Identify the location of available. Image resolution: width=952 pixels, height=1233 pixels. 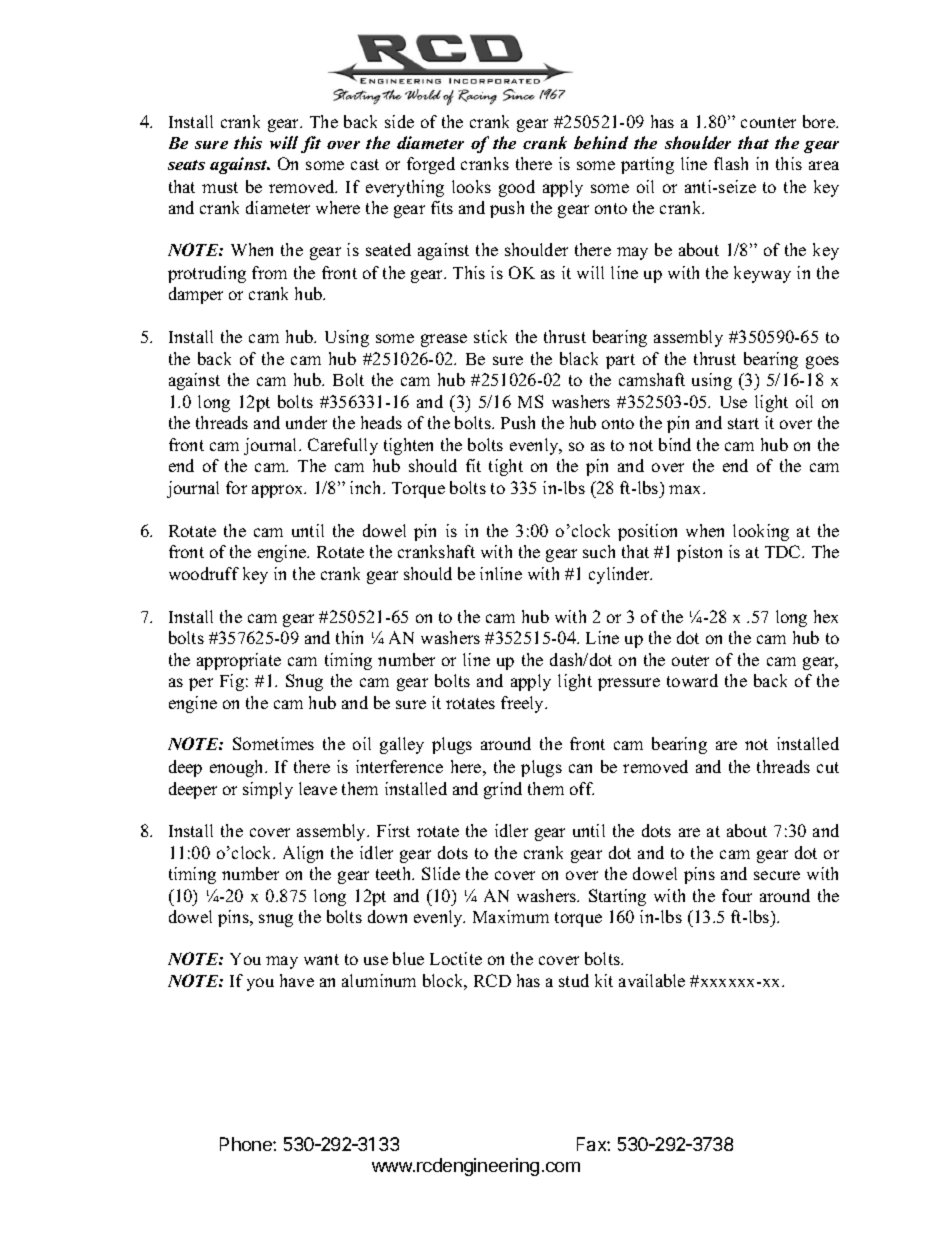
(652, 980).
